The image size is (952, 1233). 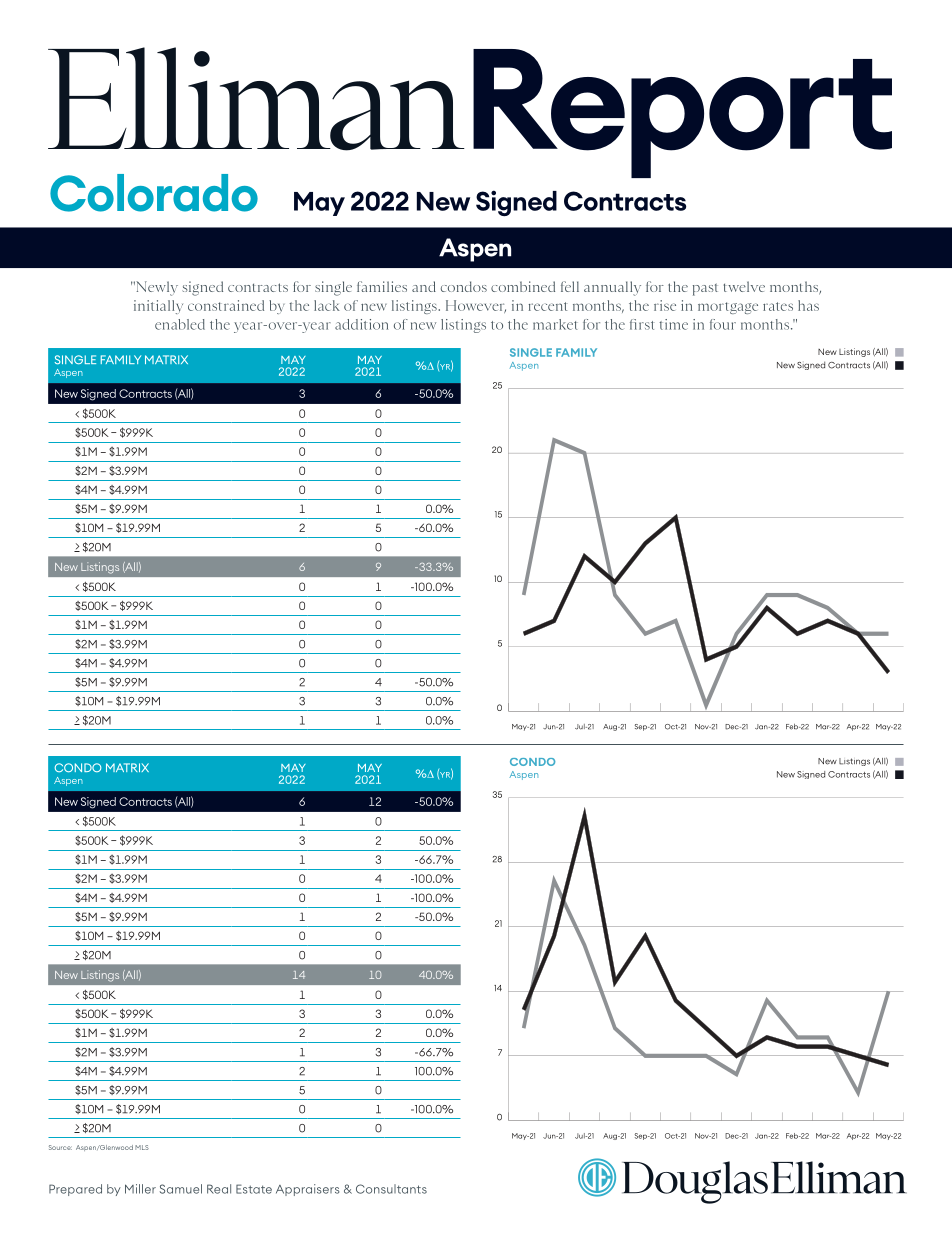 I want to click on Colorado, so click(x=154, y=193).
